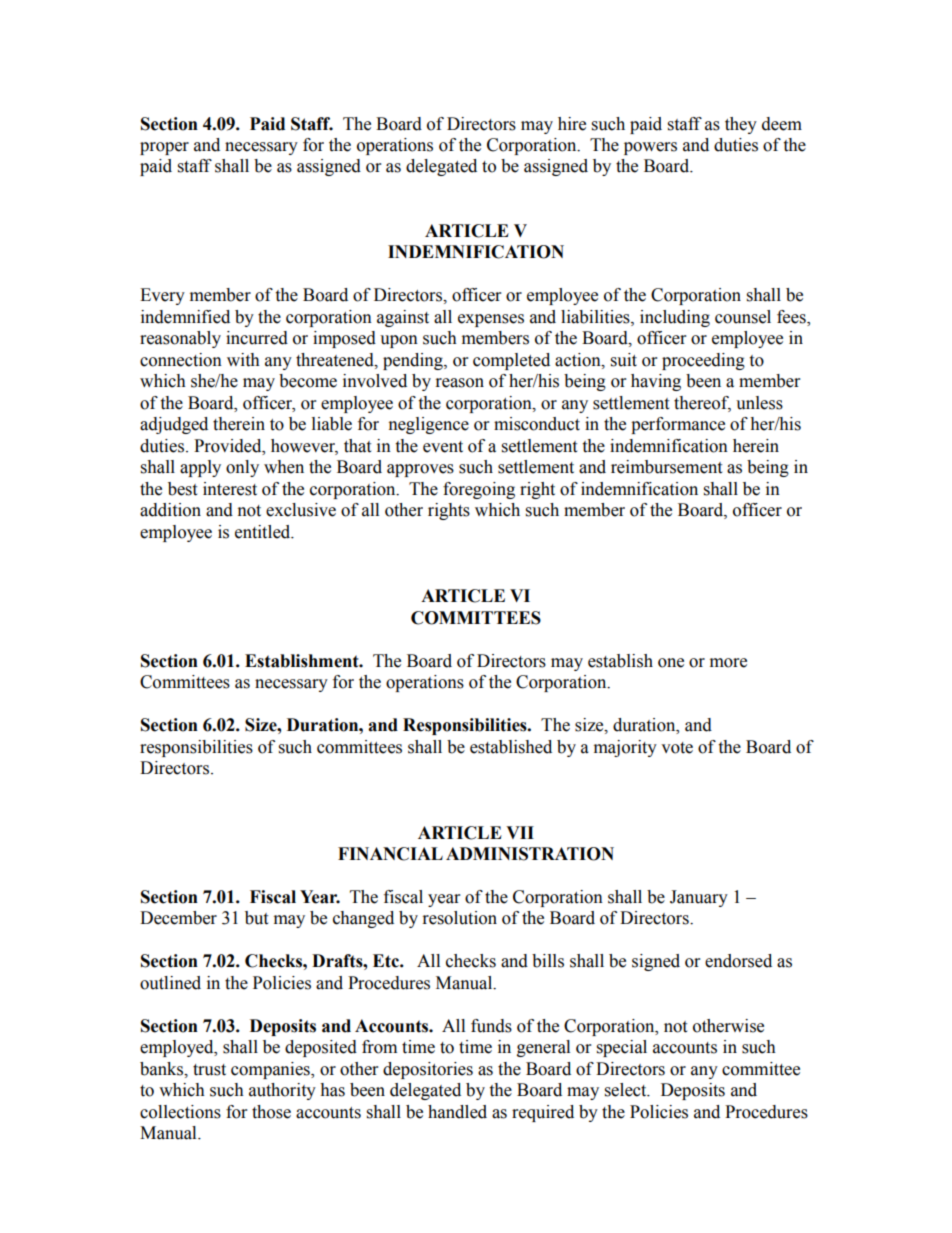  I want to click on hire, so click(572, 124).
